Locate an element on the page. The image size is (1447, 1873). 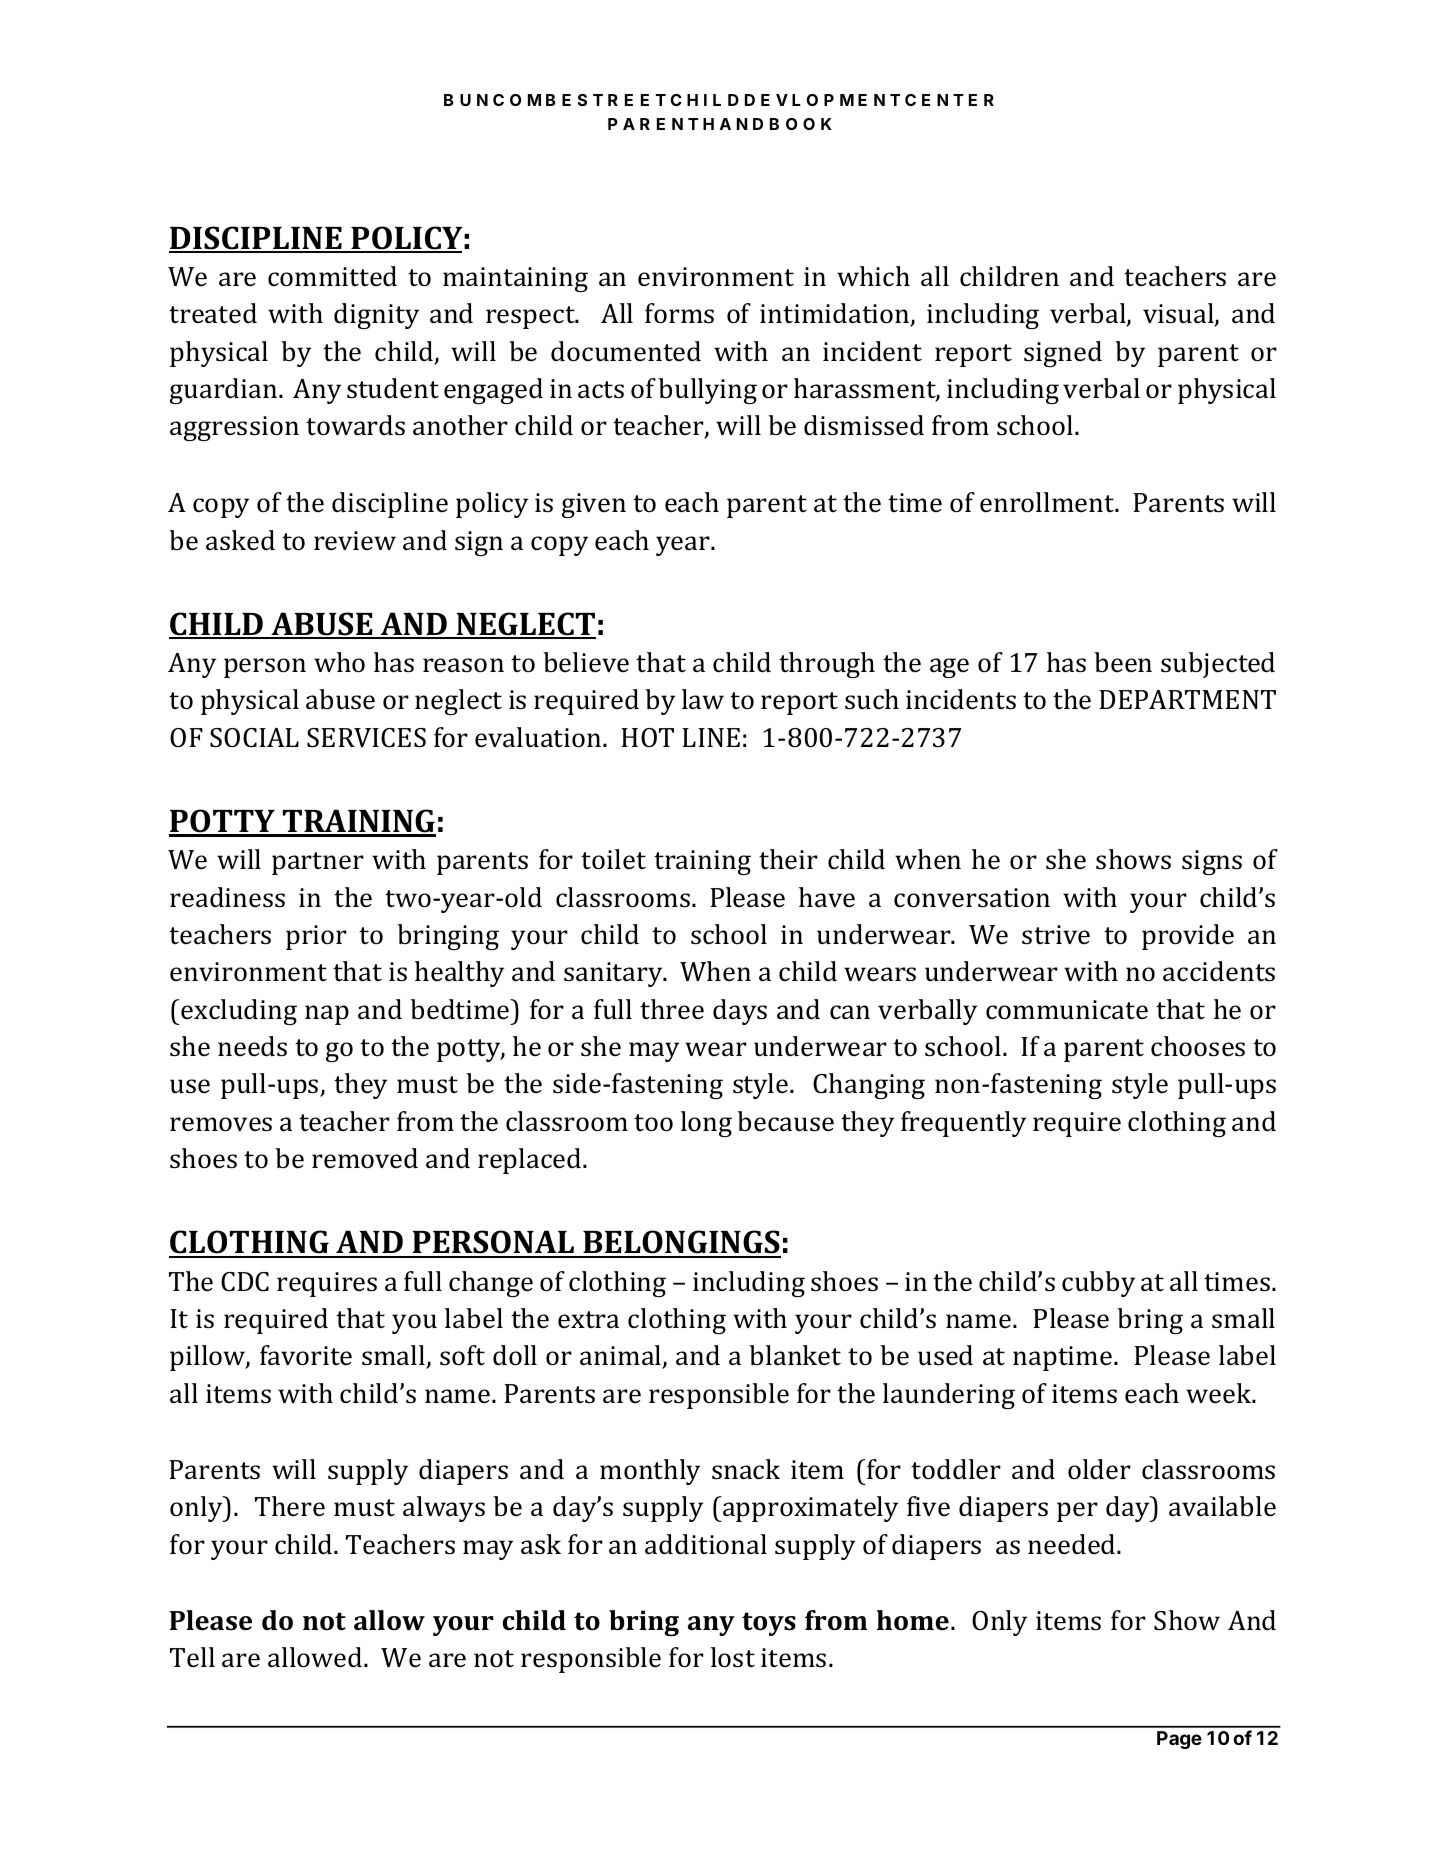
excluding is located at coordinates (239, 1012).
